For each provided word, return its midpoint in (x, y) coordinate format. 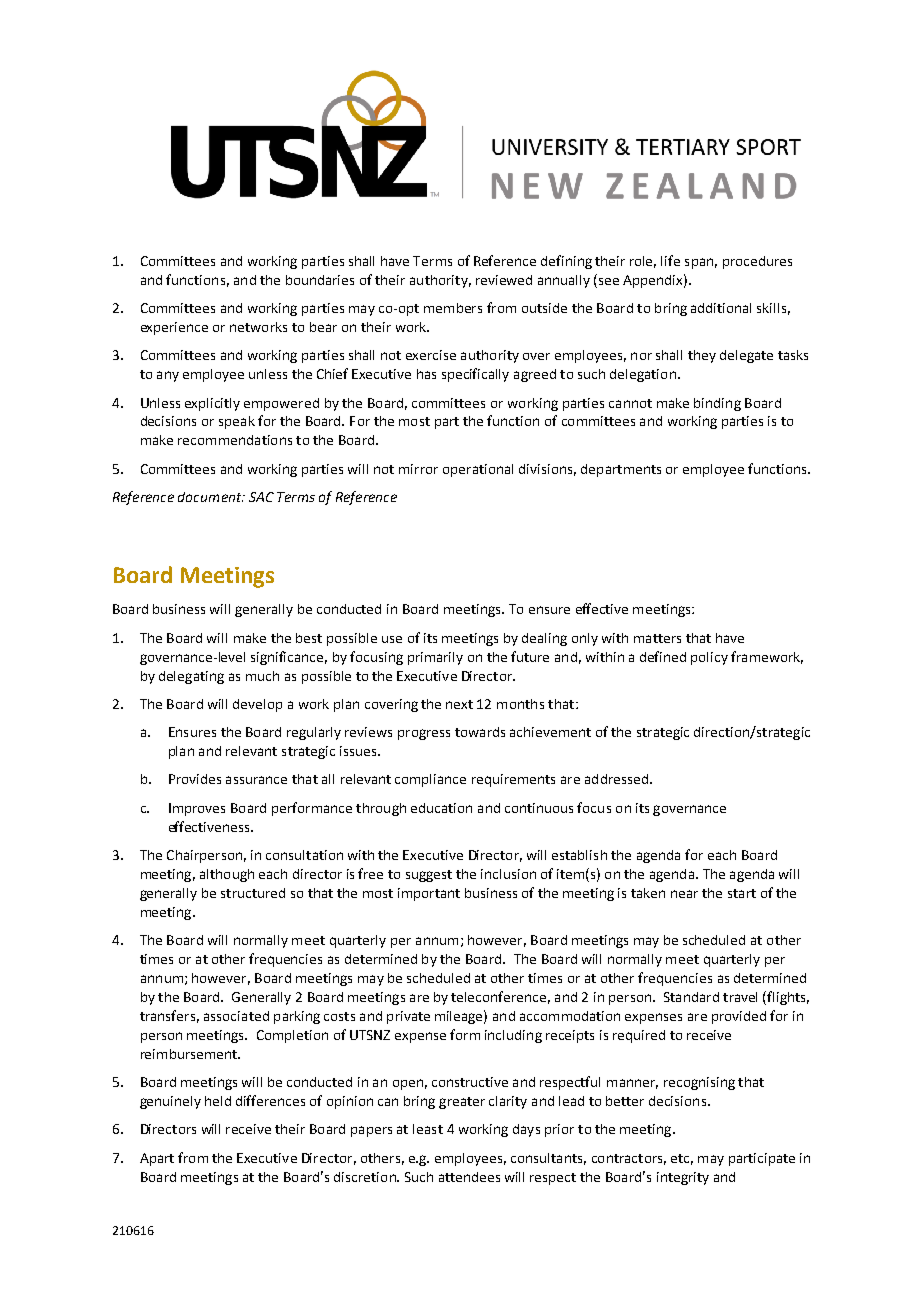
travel (740, 997)
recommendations (235, 440)
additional (721, 308)
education (441, 808)
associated (236, 1016)
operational (478, 470)
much (262, 676)
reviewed (504, 280)
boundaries (320, 280)
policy (709, 658)
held (218, 1101)
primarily (435, 658)
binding (717, 404)
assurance (256, 780)
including (513, 1036)
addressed (618, 779)
